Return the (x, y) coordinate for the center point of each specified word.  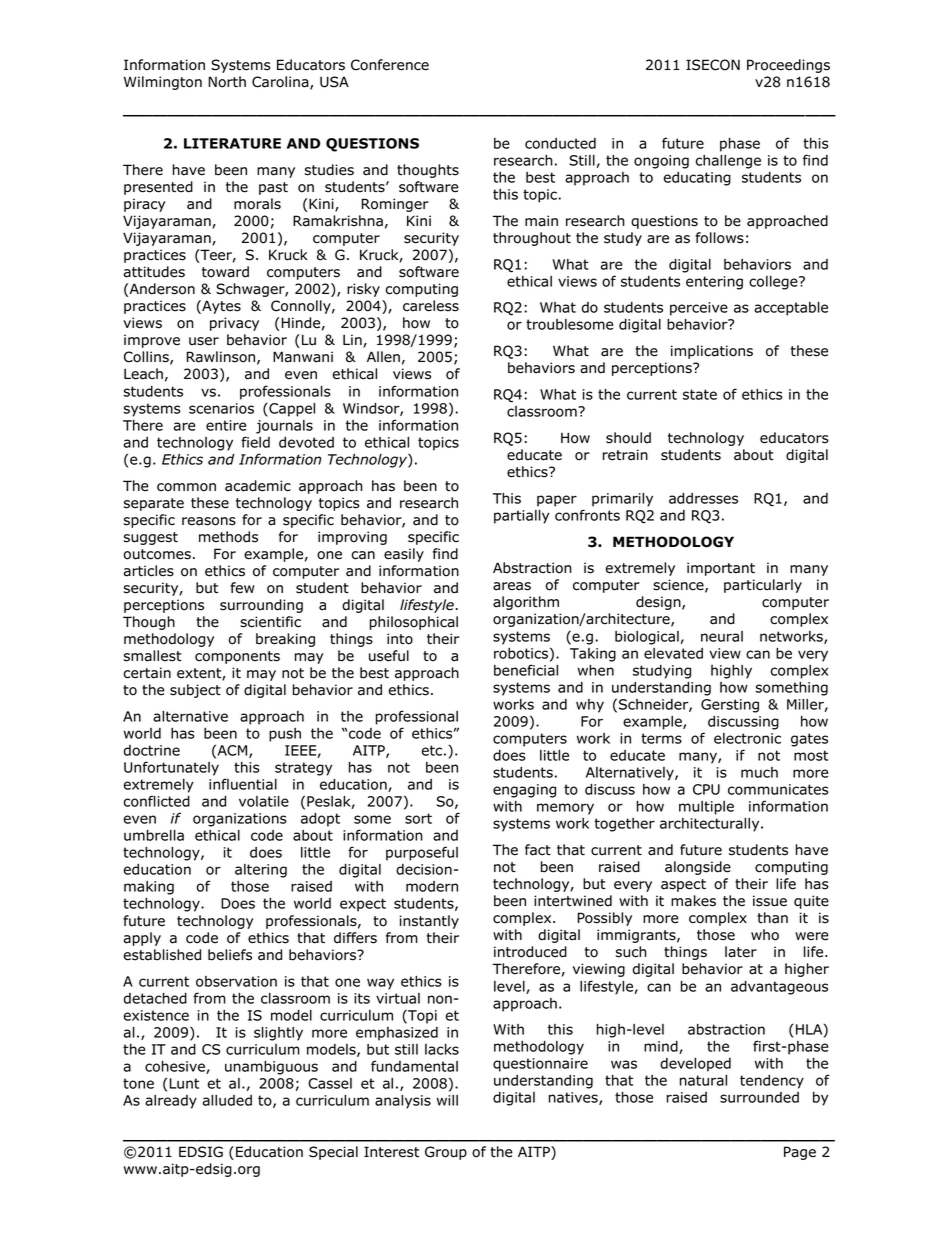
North (227, 82)
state (700, 394)
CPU (706, 789)
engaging (524, 791)
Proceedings (788, 66)
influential (243, 784)
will (447, 1100)
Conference (390, 65)
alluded (227, 1100)
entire (226, 425)
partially (521, 517)
